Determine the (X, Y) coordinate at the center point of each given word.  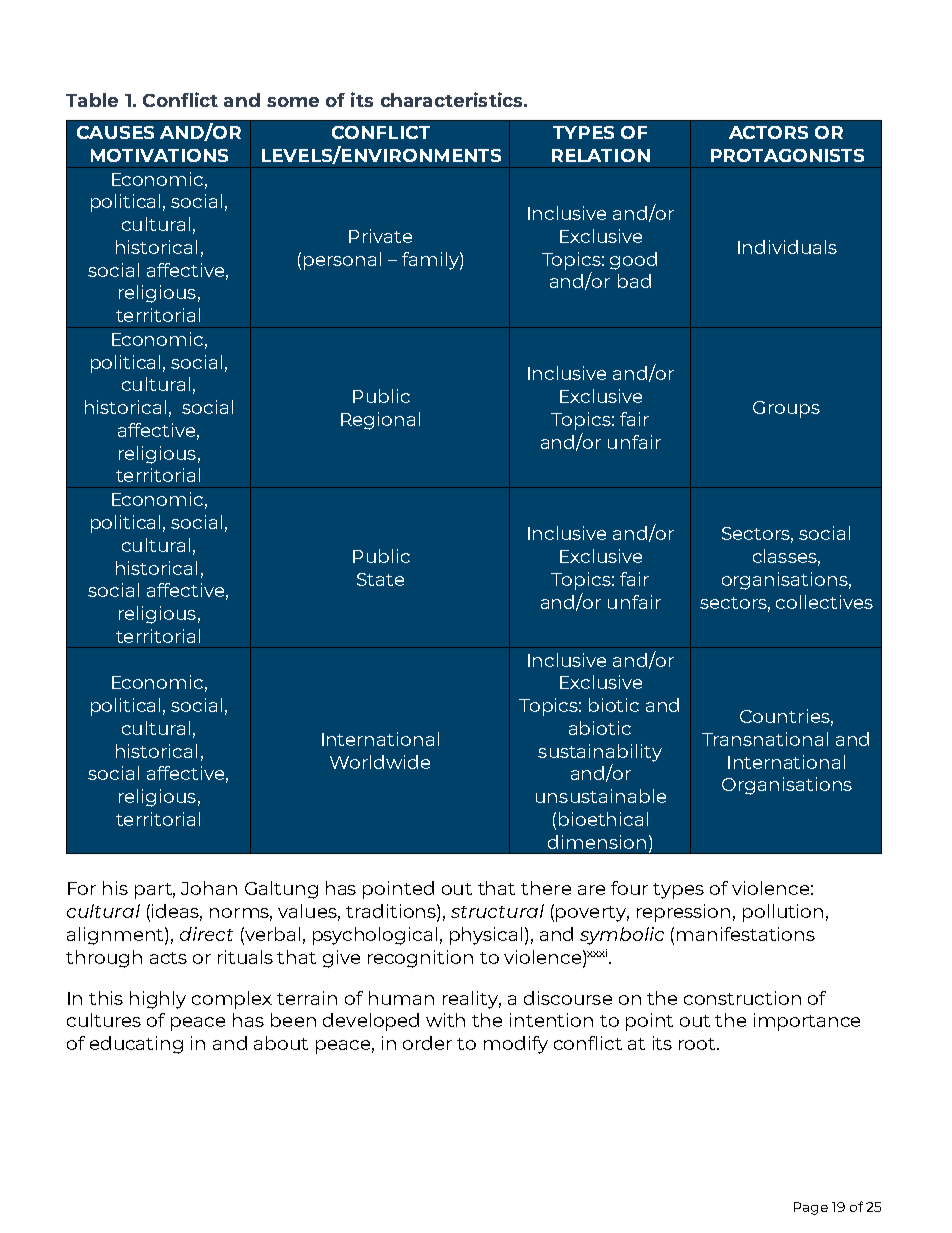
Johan (209, 888)
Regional (380, 421)
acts (168, 958)
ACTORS (768, 132)
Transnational (765, 739)
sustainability (600, 753)
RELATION (601, 155)
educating (136, 1045)
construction (742, 998)
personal (342, 261)
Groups (786, 409)
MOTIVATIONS (159, 155)
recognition (420, 959)
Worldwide (380, 762)
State (380, 579)
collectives (824, 602)
